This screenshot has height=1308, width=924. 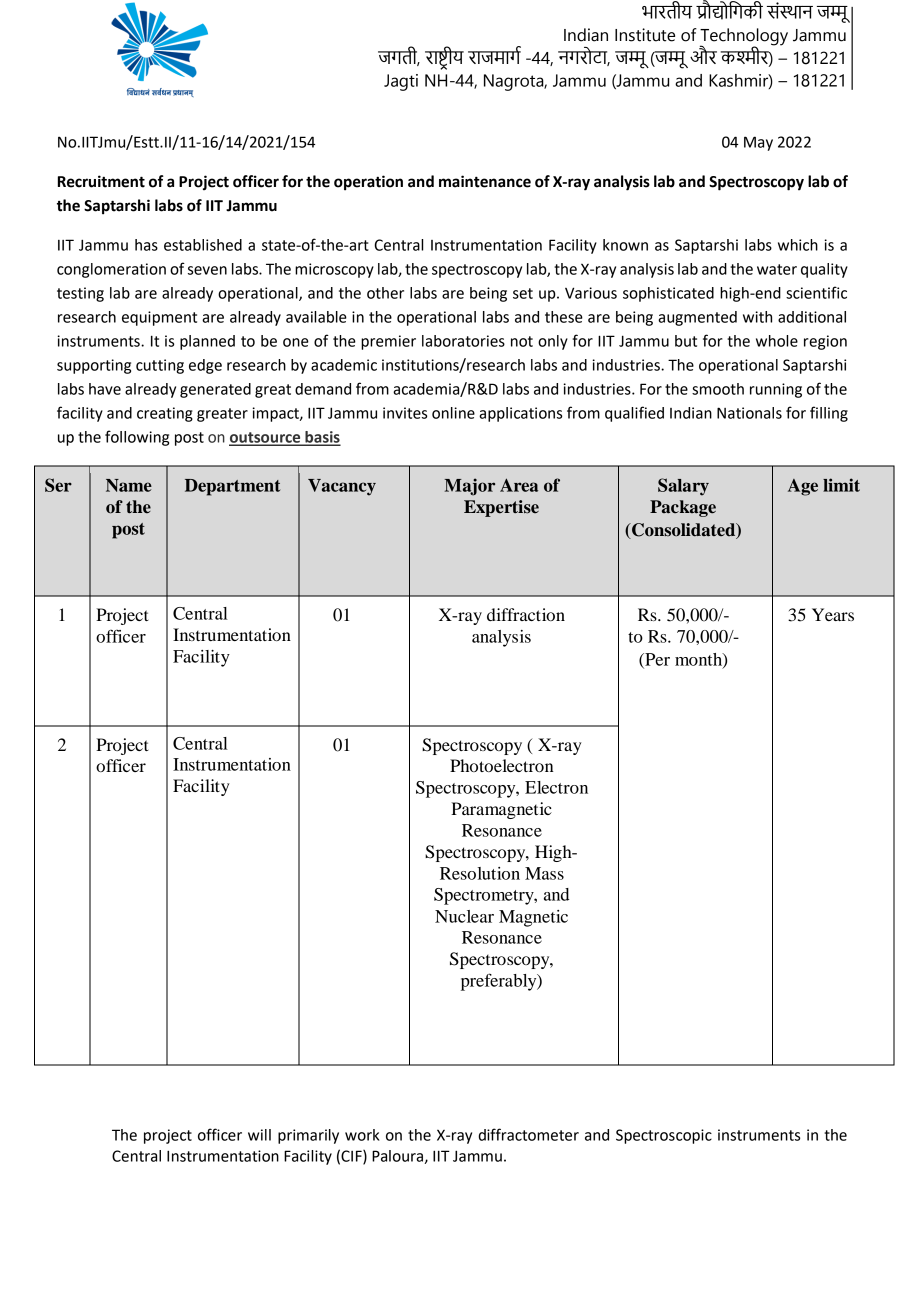 What do you see at coordinates (259, 1135) in the screenshot?
I see `will` at bounding box center [259, 1135].
